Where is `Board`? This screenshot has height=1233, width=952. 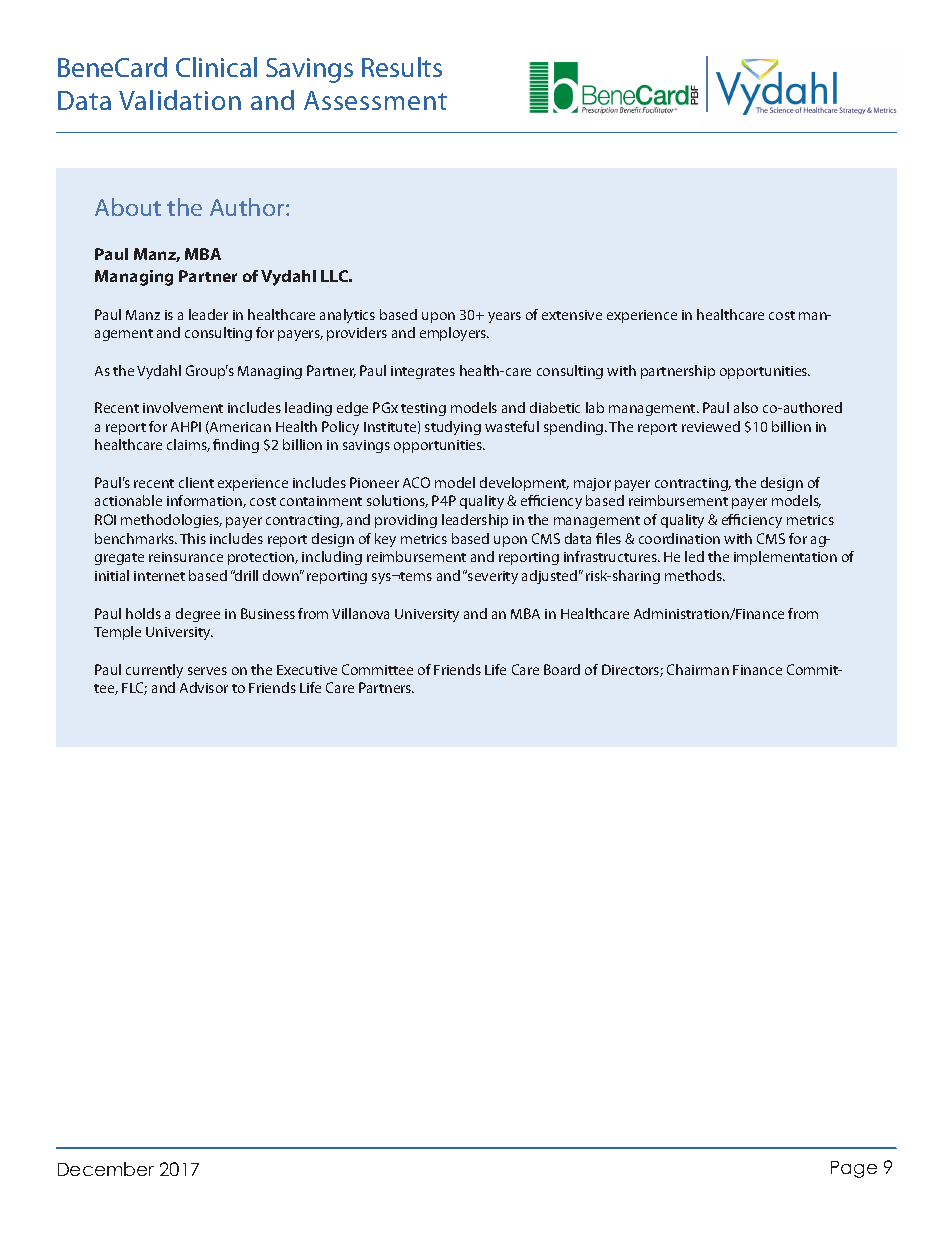 Board is located at coordinates (562, 669).
